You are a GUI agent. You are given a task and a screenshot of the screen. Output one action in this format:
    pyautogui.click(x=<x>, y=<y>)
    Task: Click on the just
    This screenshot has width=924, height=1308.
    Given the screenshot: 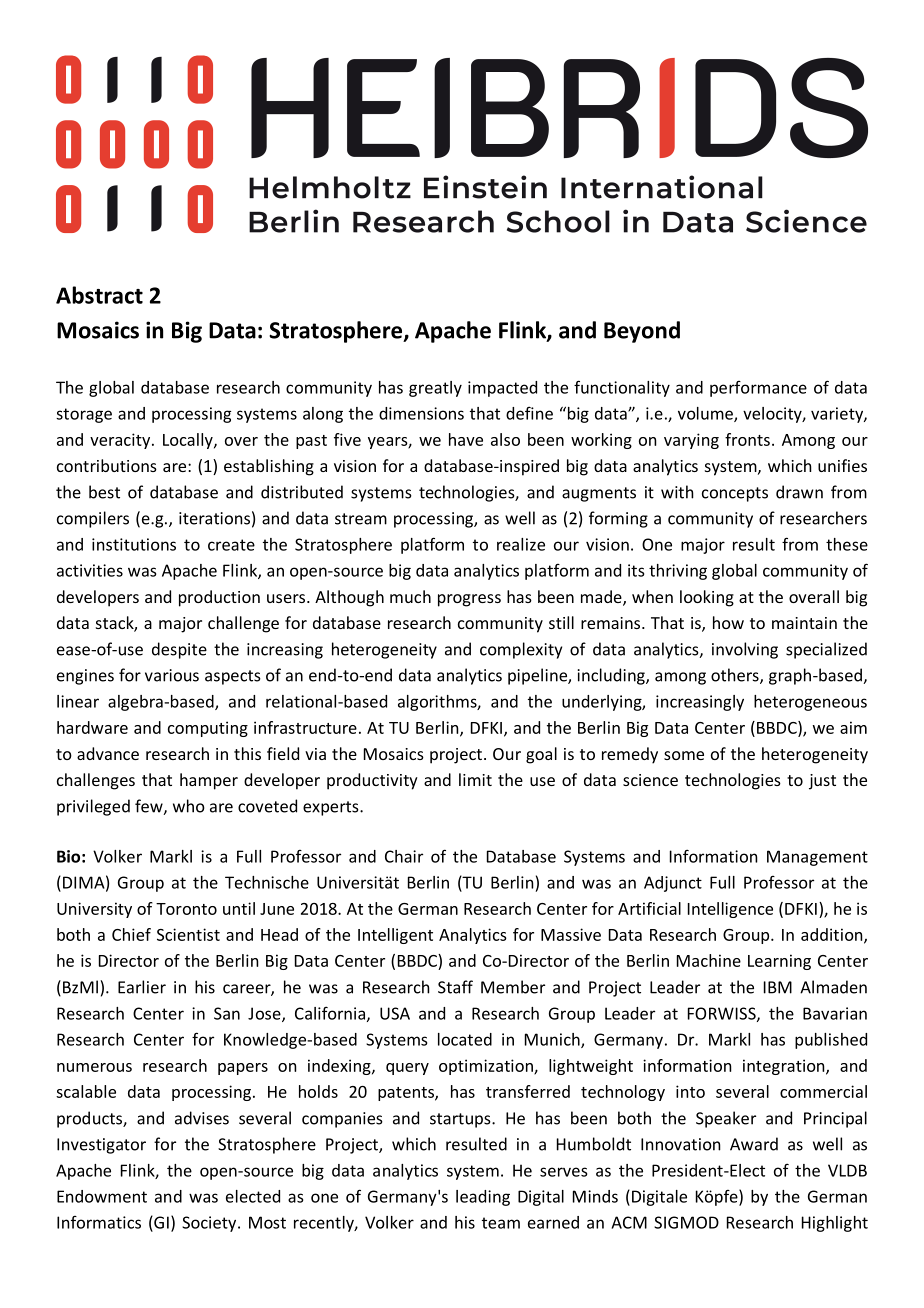 What is the action you would take?
    pyautogui.click(x=822, y=782)
